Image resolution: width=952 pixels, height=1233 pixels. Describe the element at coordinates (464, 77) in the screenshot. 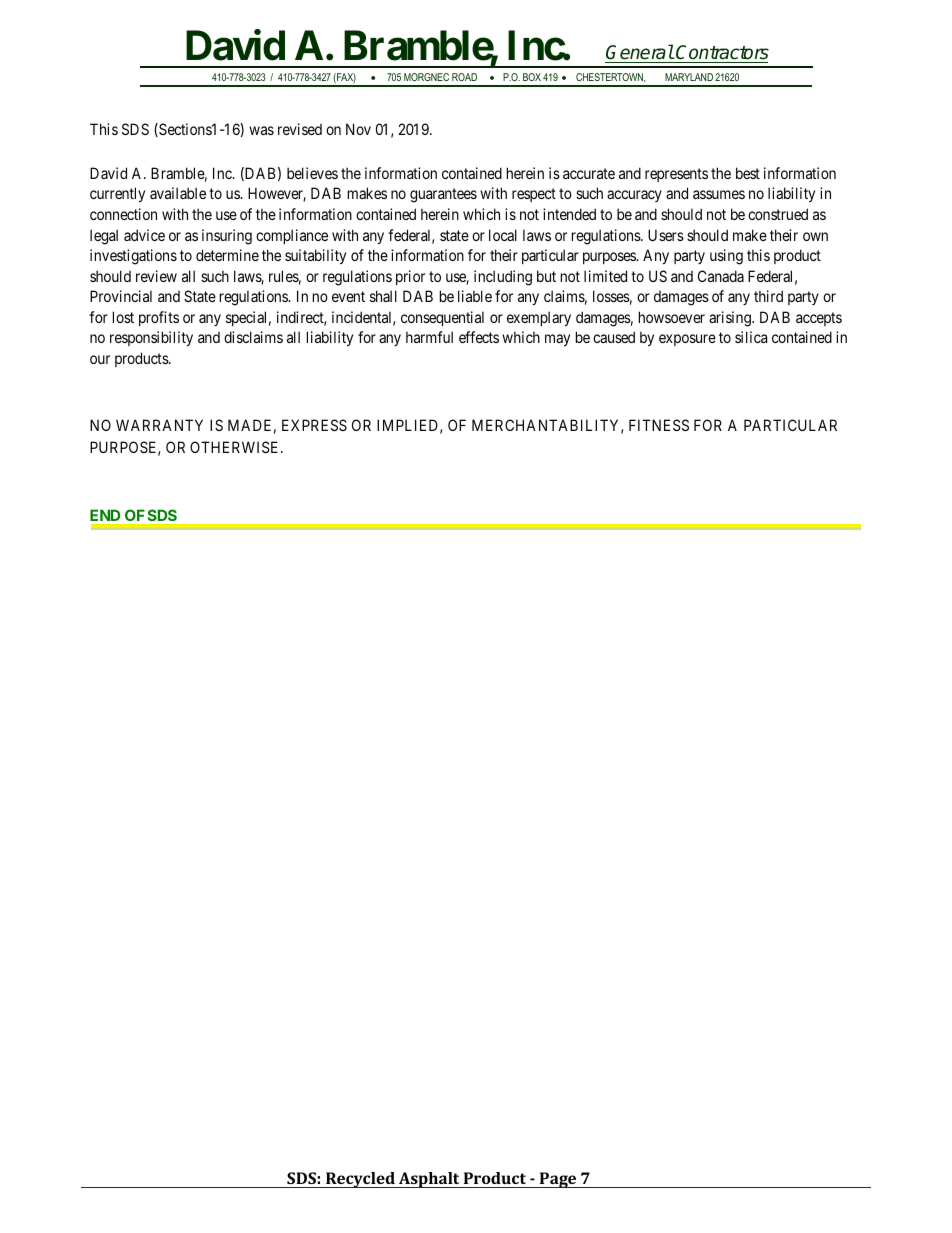

I see `ROAD` at that location.
